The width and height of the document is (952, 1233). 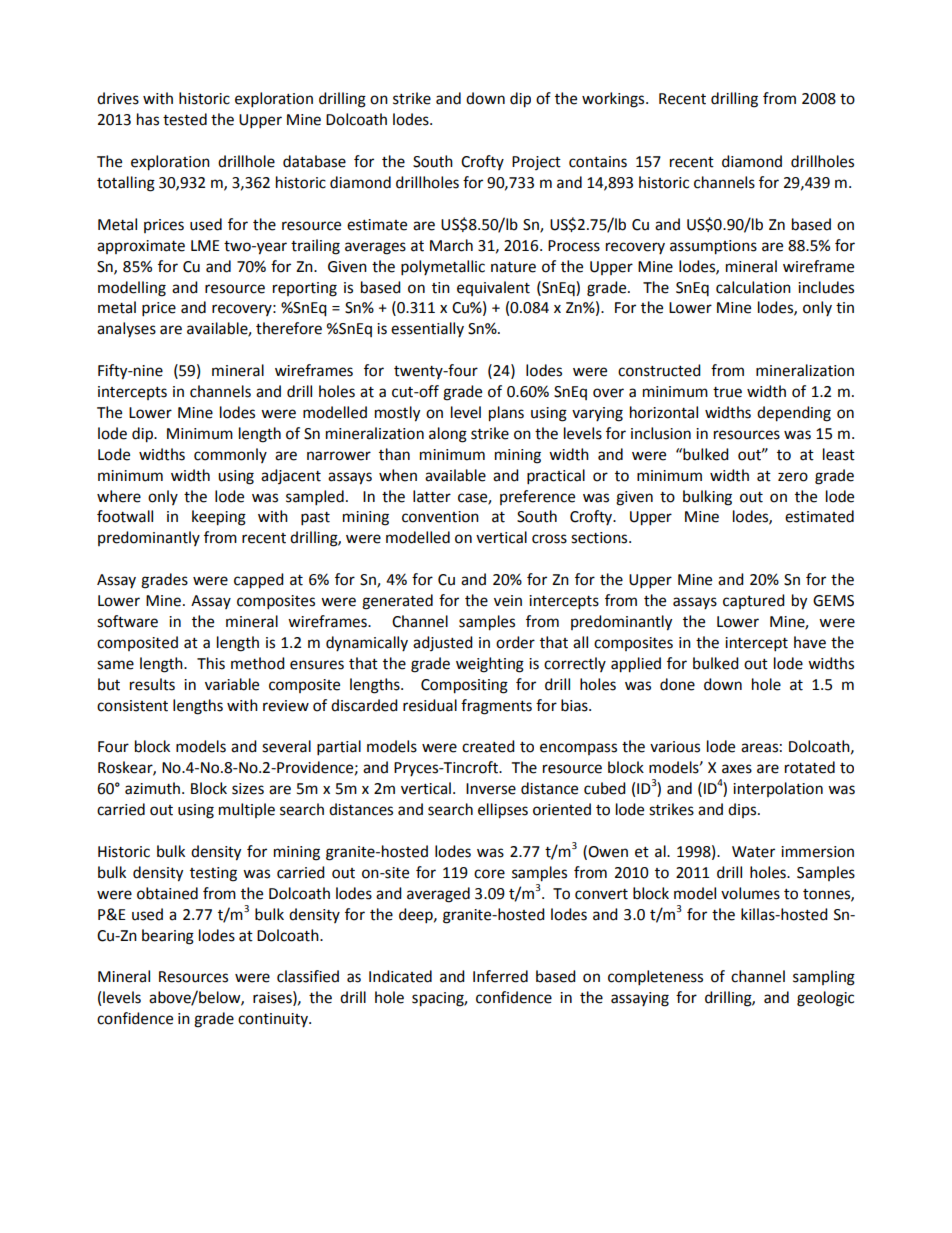 I want to click on calculation, so click(x=753, y=287).
